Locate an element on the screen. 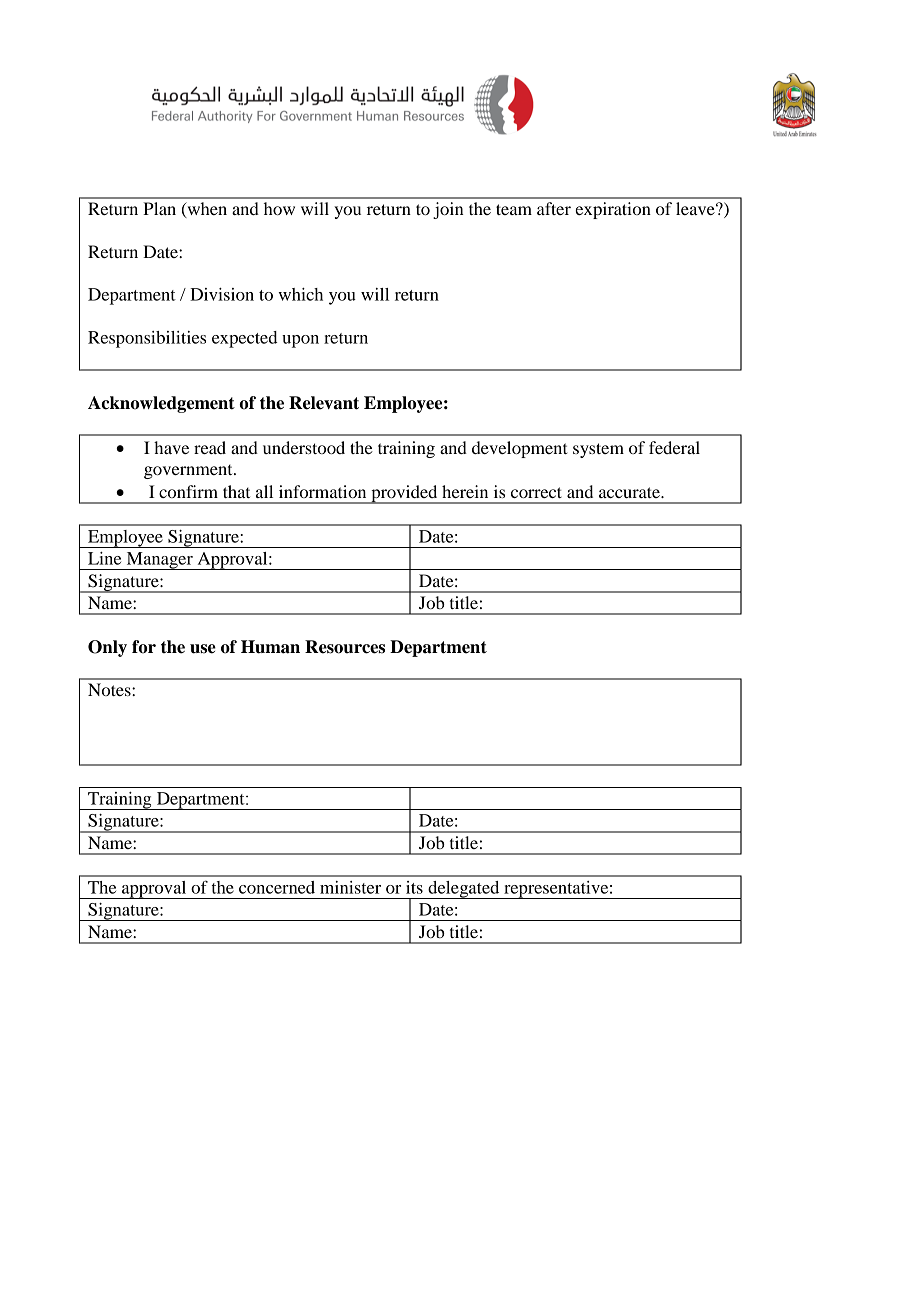  join is located at coordinates (448, 210).
